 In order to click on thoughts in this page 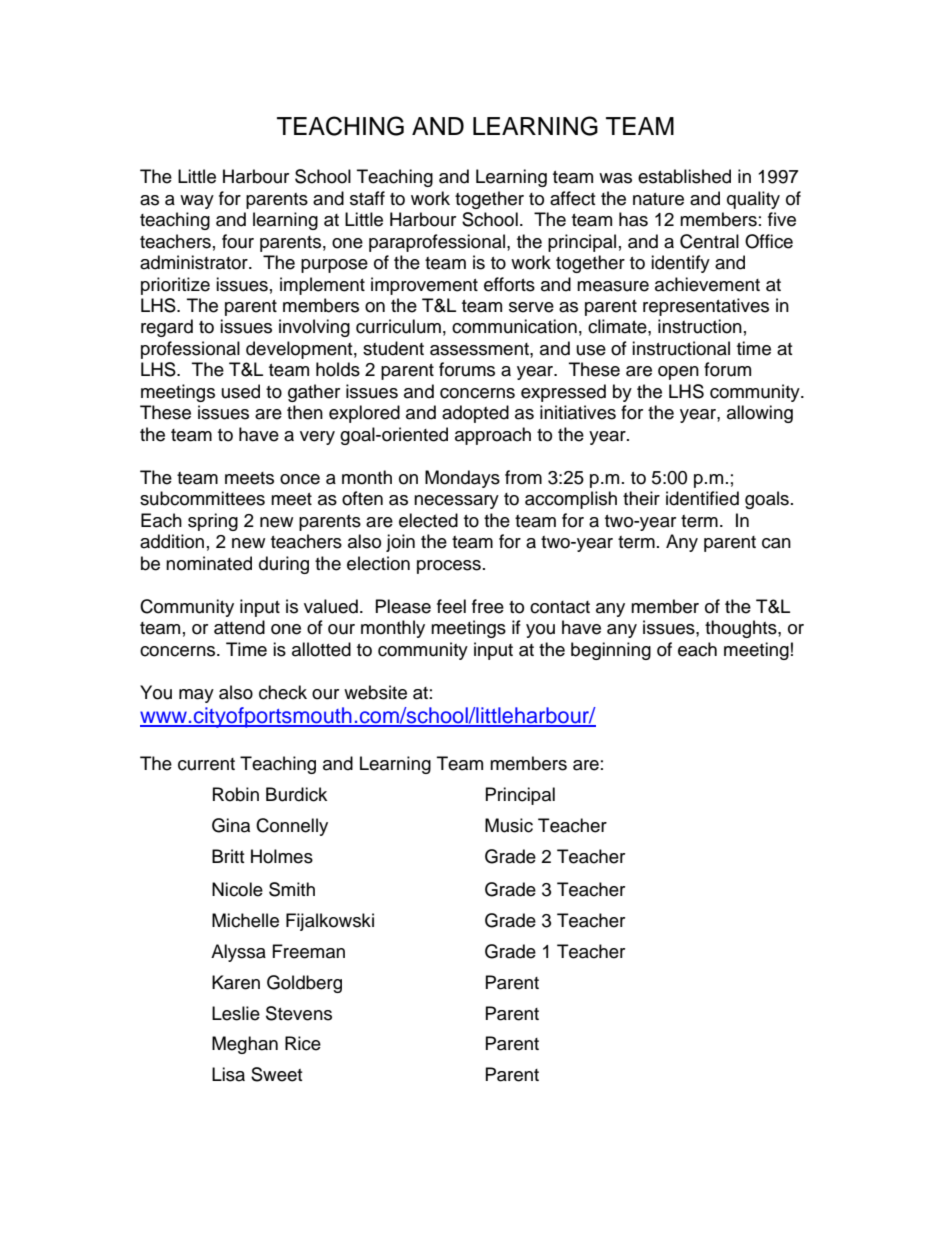, I will do `click(742, 629)`.
